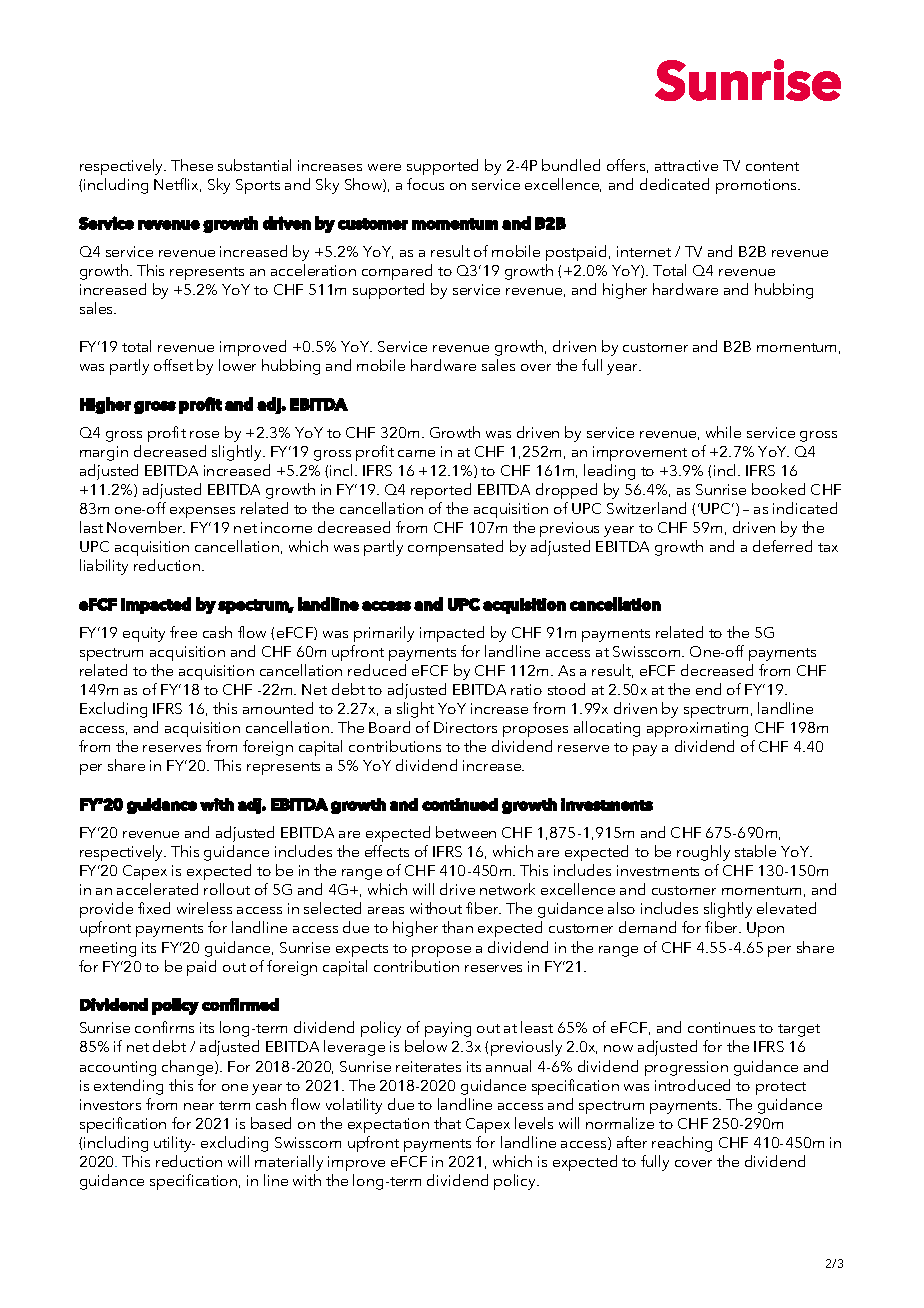  I want to click on stable, so click(755, 851).
